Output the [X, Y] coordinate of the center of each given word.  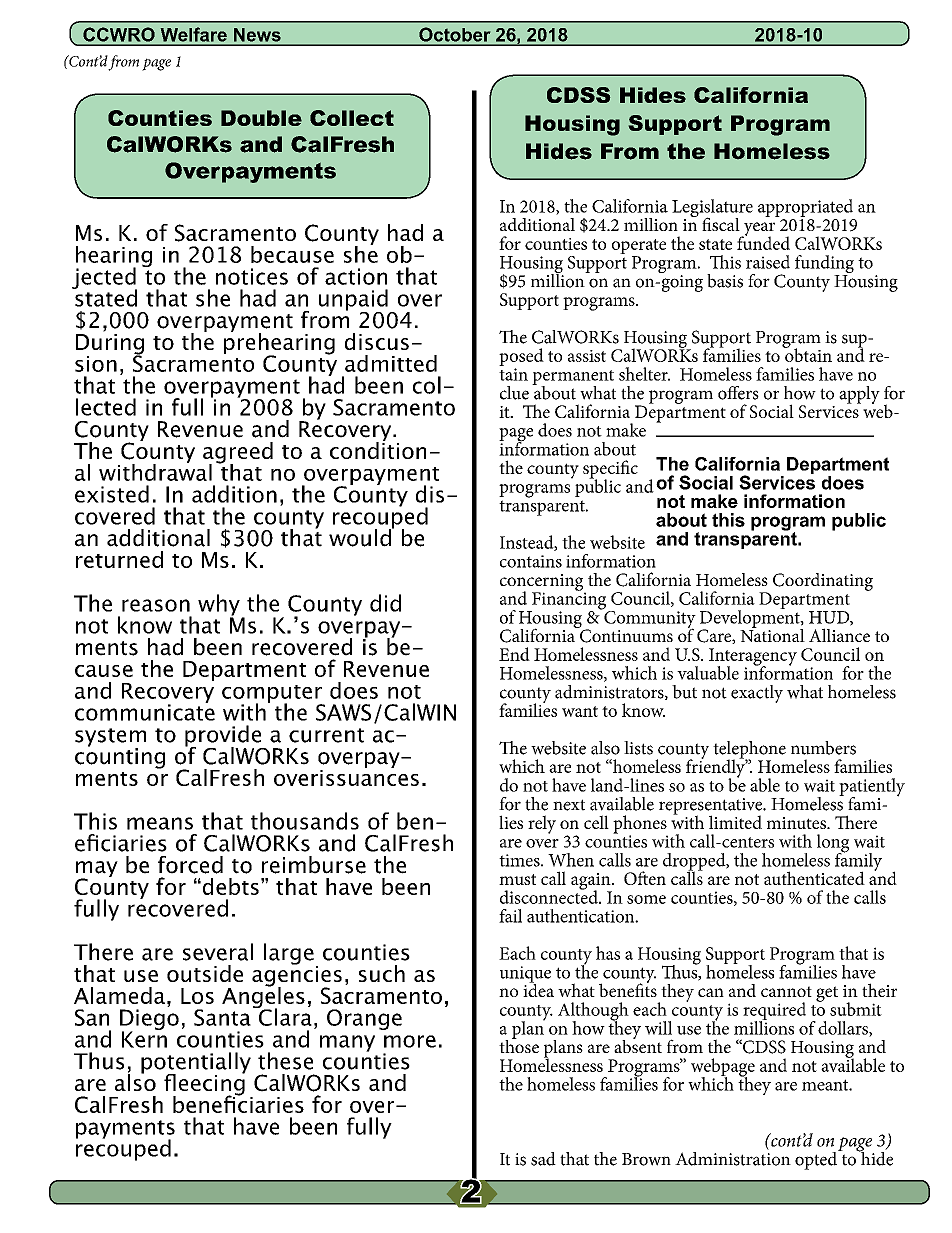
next [569, 805]
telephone [749, 751]
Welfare [194, 34]
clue [514, 393]
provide [224, 737]
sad [543, 1159]
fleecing [205, 1084]
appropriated [805, 208]
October [455, 34]
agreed [238, 454]
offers [738, 393]
